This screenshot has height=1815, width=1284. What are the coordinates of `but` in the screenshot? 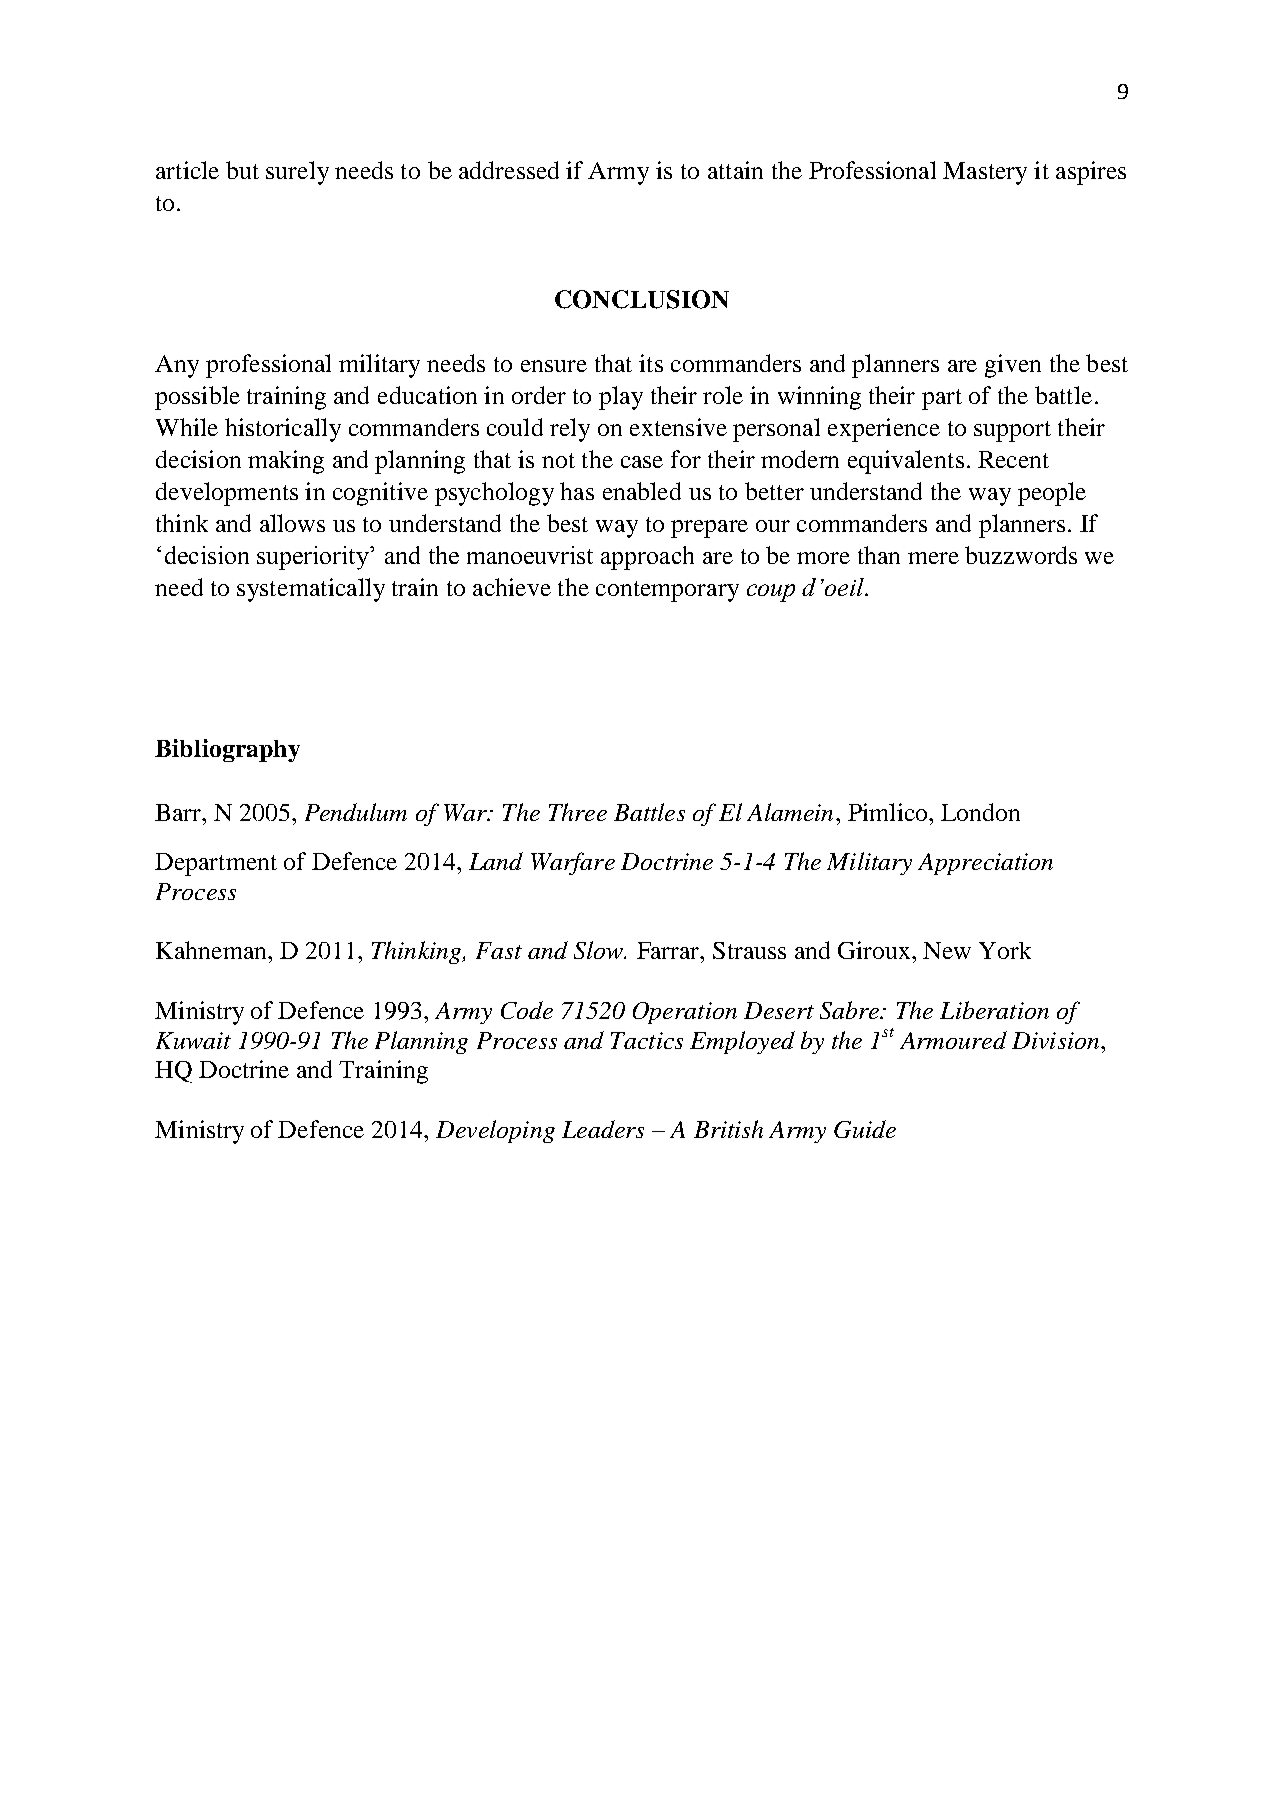 It's located at (242, 170).
